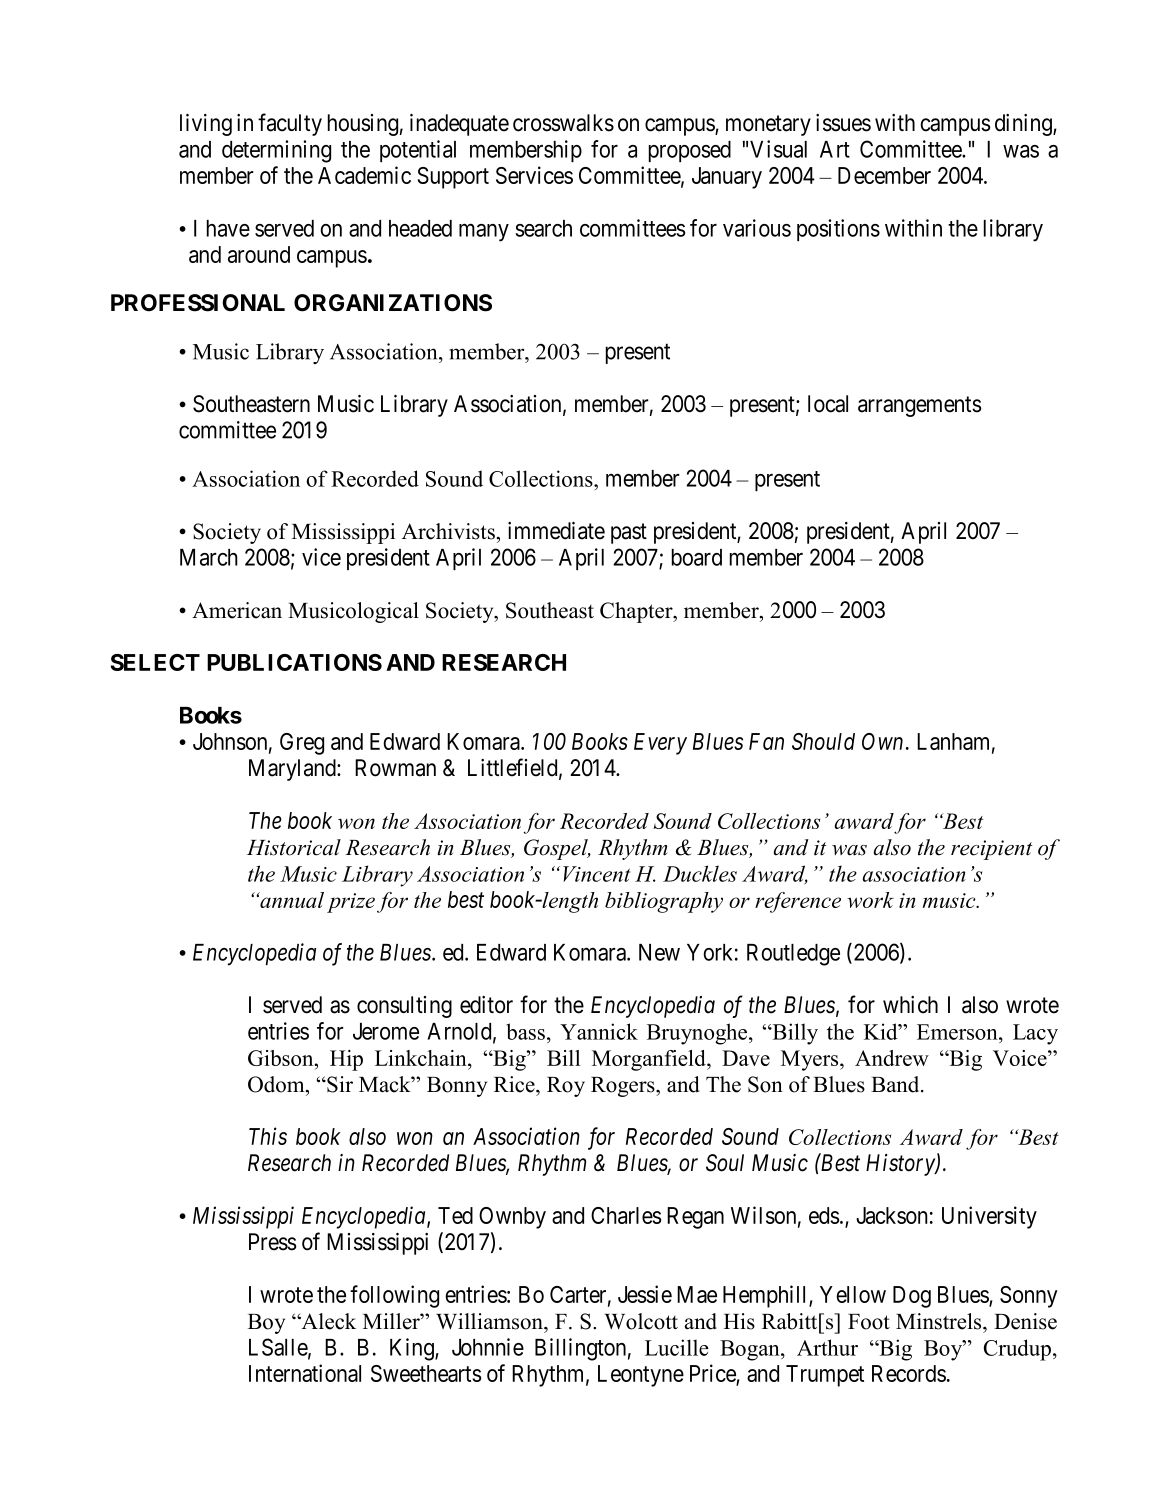 This page has width=1168, height=1511. What do you see at coordinates (641, 1321) in the page?
I see `Wolcott` at bounding box center [641, 1321].
